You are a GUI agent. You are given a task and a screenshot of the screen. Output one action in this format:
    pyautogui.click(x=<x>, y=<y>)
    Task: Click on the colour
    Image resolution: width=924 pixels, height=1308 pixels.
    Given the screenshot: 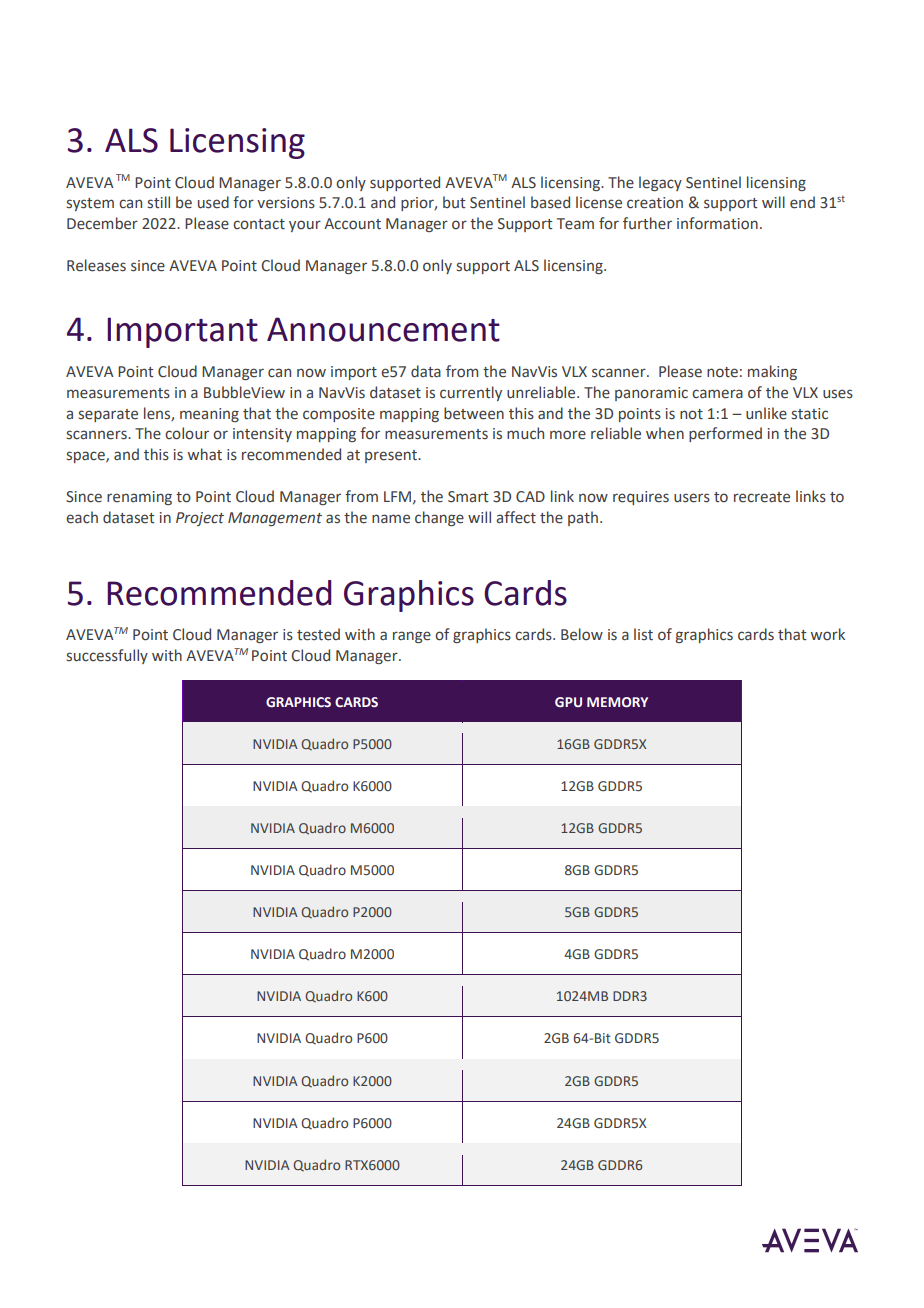 What is the action you would take?
    pyautogui.click(x=187, y=433)
